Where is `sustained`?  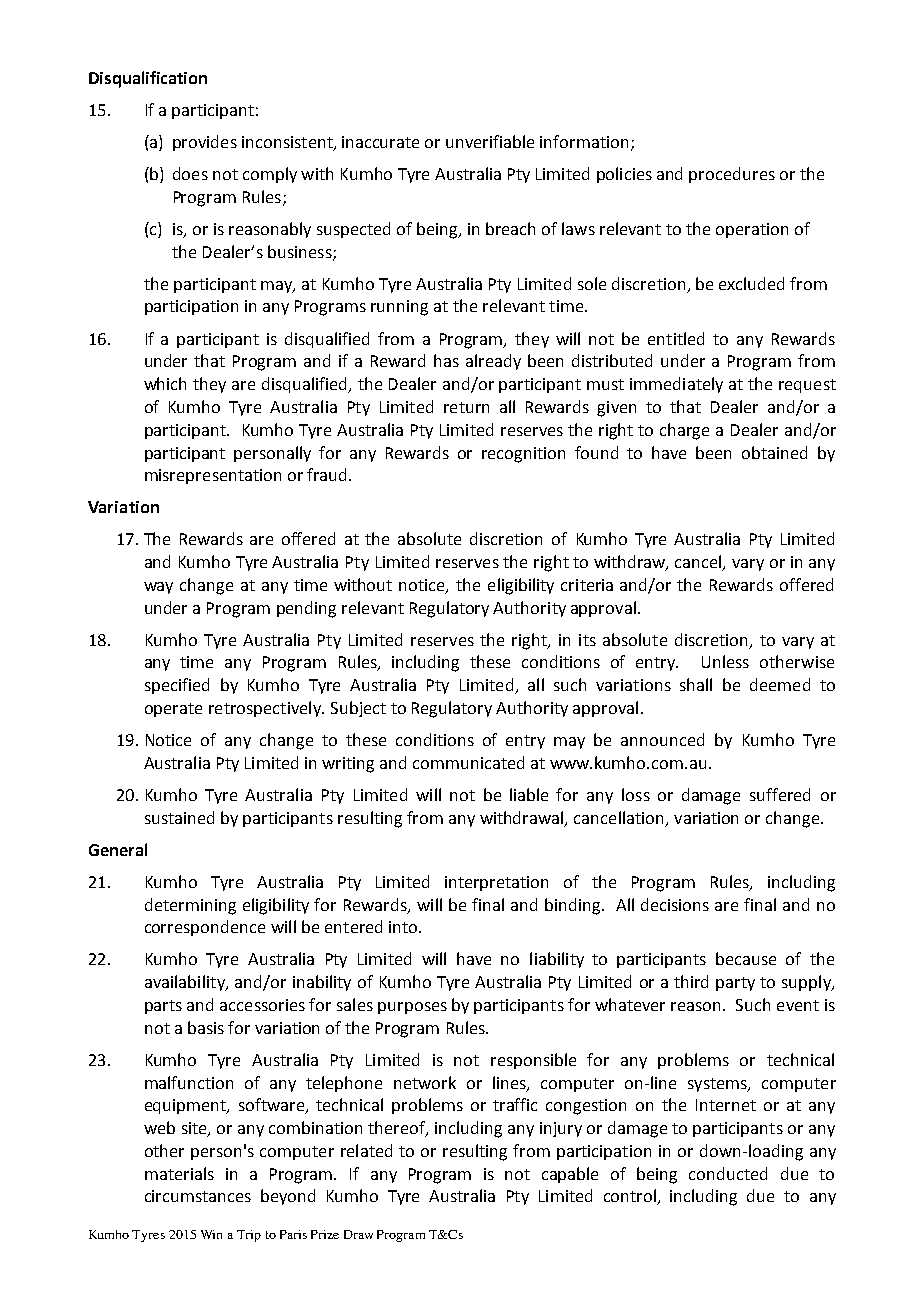 sustained is located at coordinates (179, 817).
